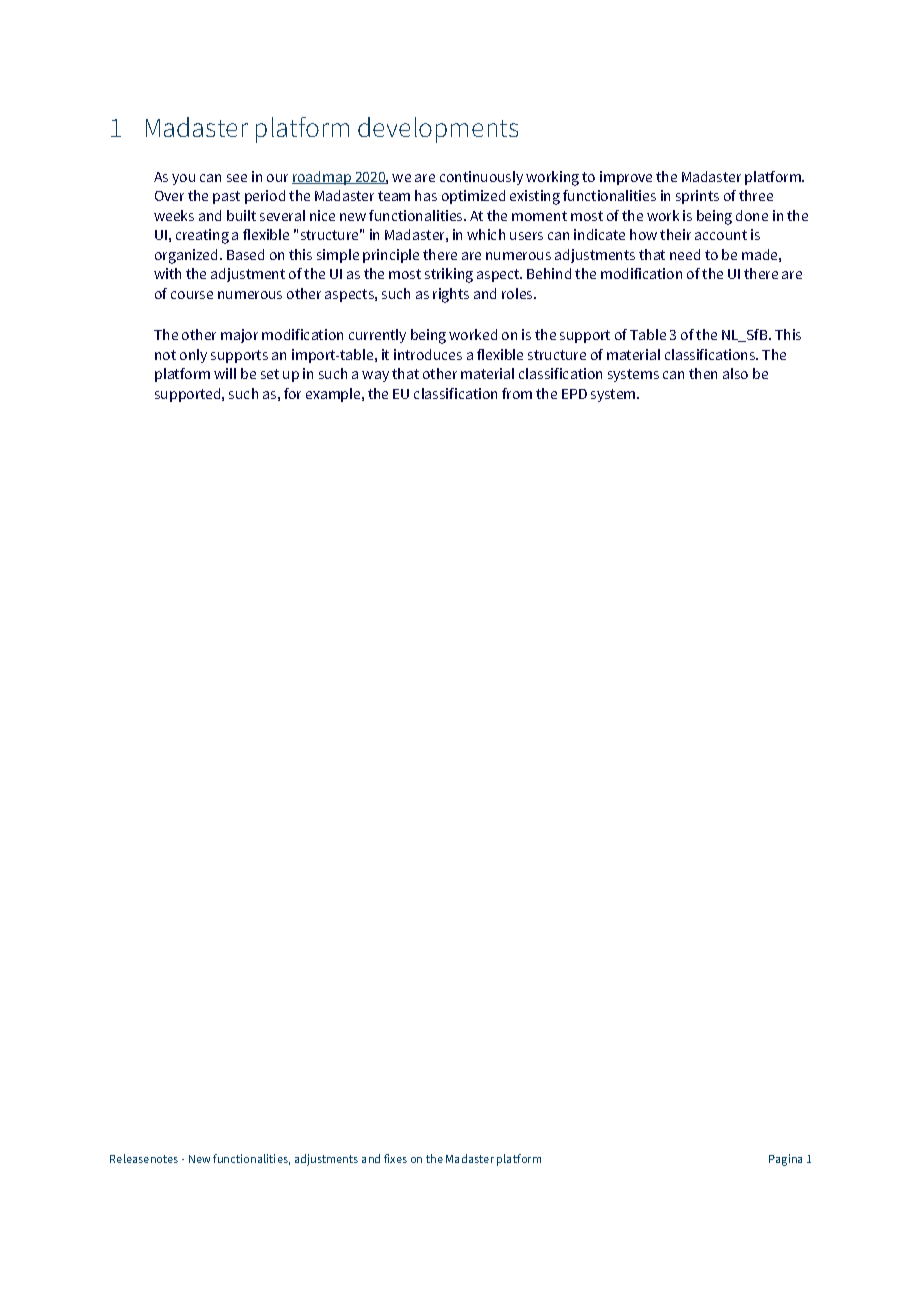  I want to click on fixes, so click(395, 1158).
